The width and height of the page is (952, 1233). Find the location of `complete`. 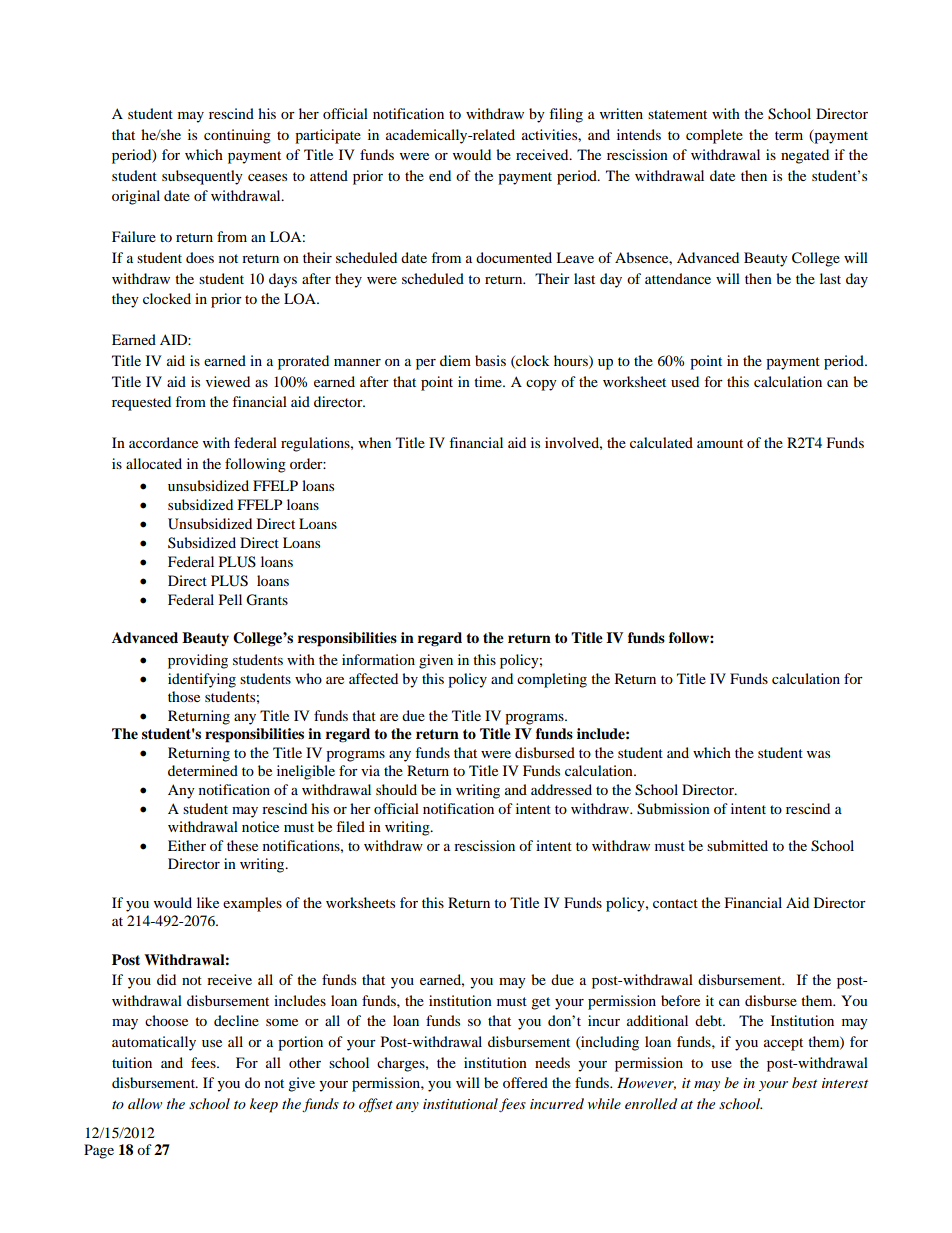

complete is located at coordinates (714, 136).
